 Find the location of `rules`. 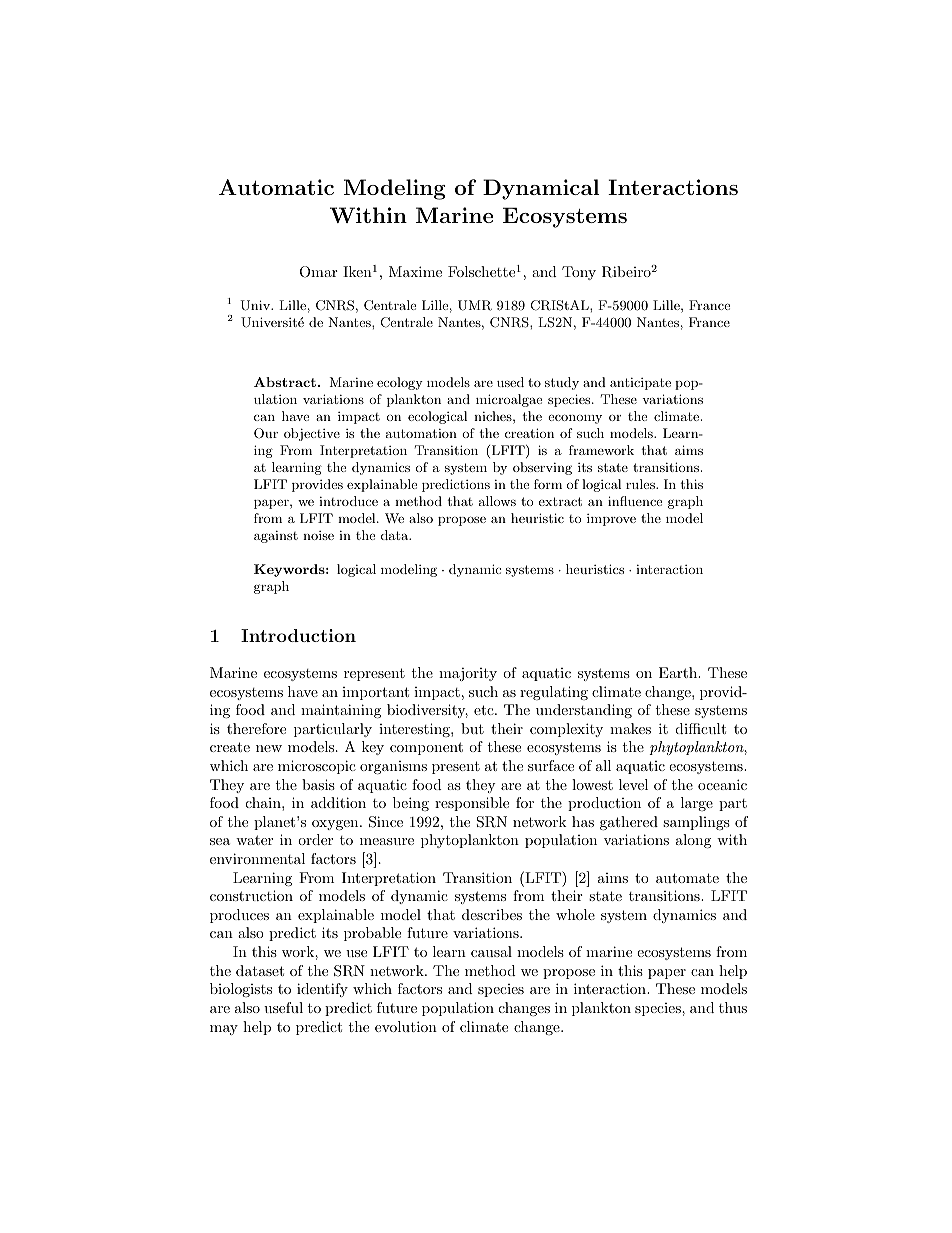

rules is located at coordinates (641, 484).
